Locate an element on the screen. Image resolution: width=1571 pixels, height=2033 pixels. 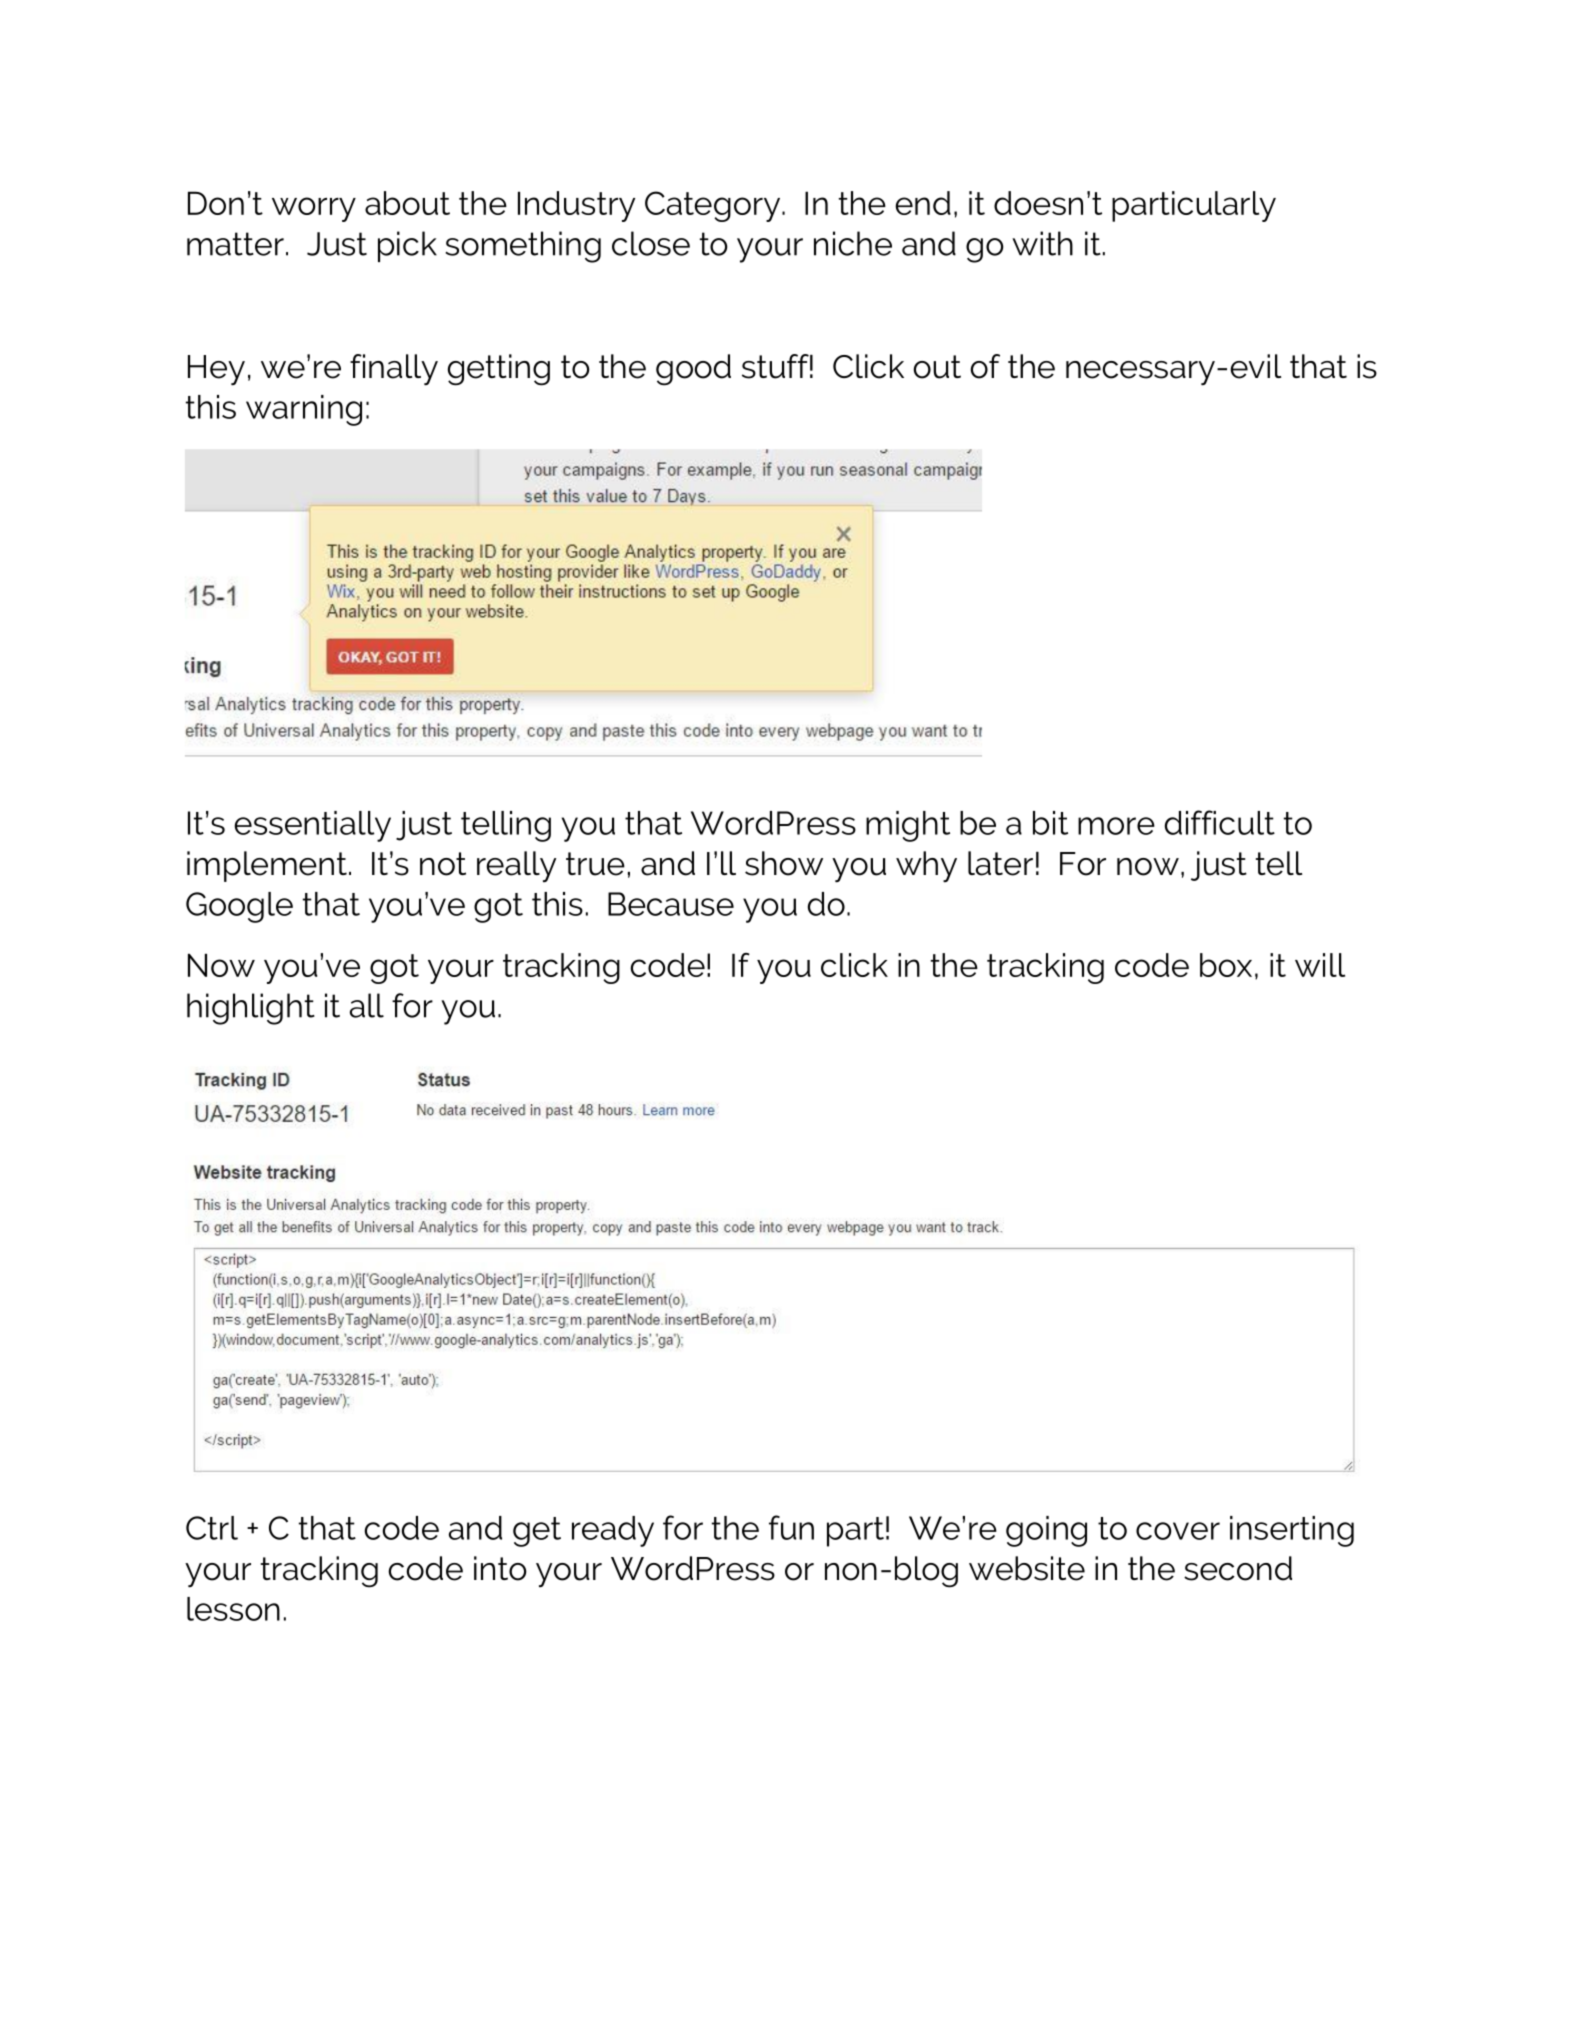
pick is located at coordinates (407, 246).
